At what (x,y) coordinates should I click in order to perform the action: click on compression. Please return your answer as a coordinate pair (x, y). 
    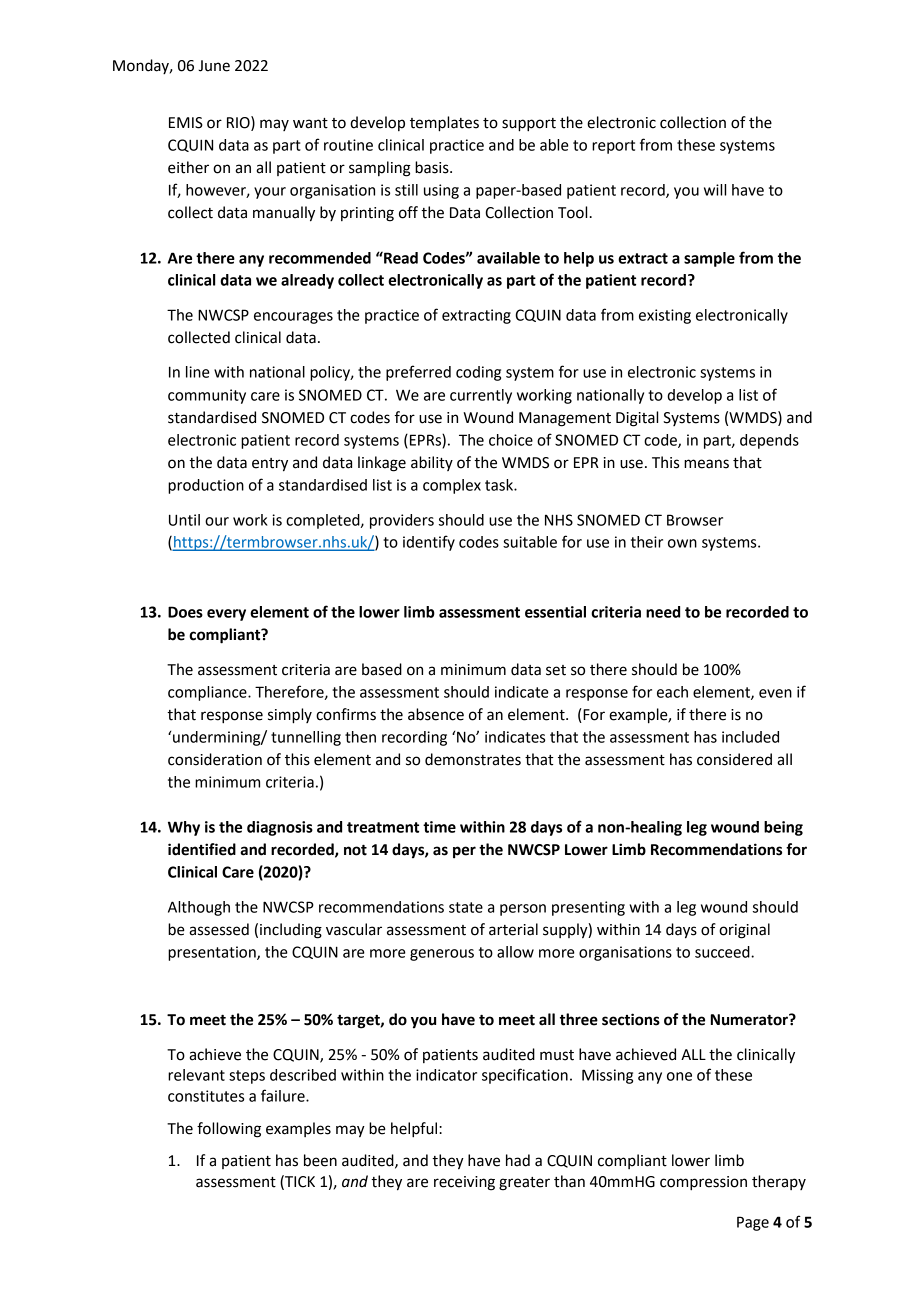
    Looking at the image, I should click on (703, 1183).
